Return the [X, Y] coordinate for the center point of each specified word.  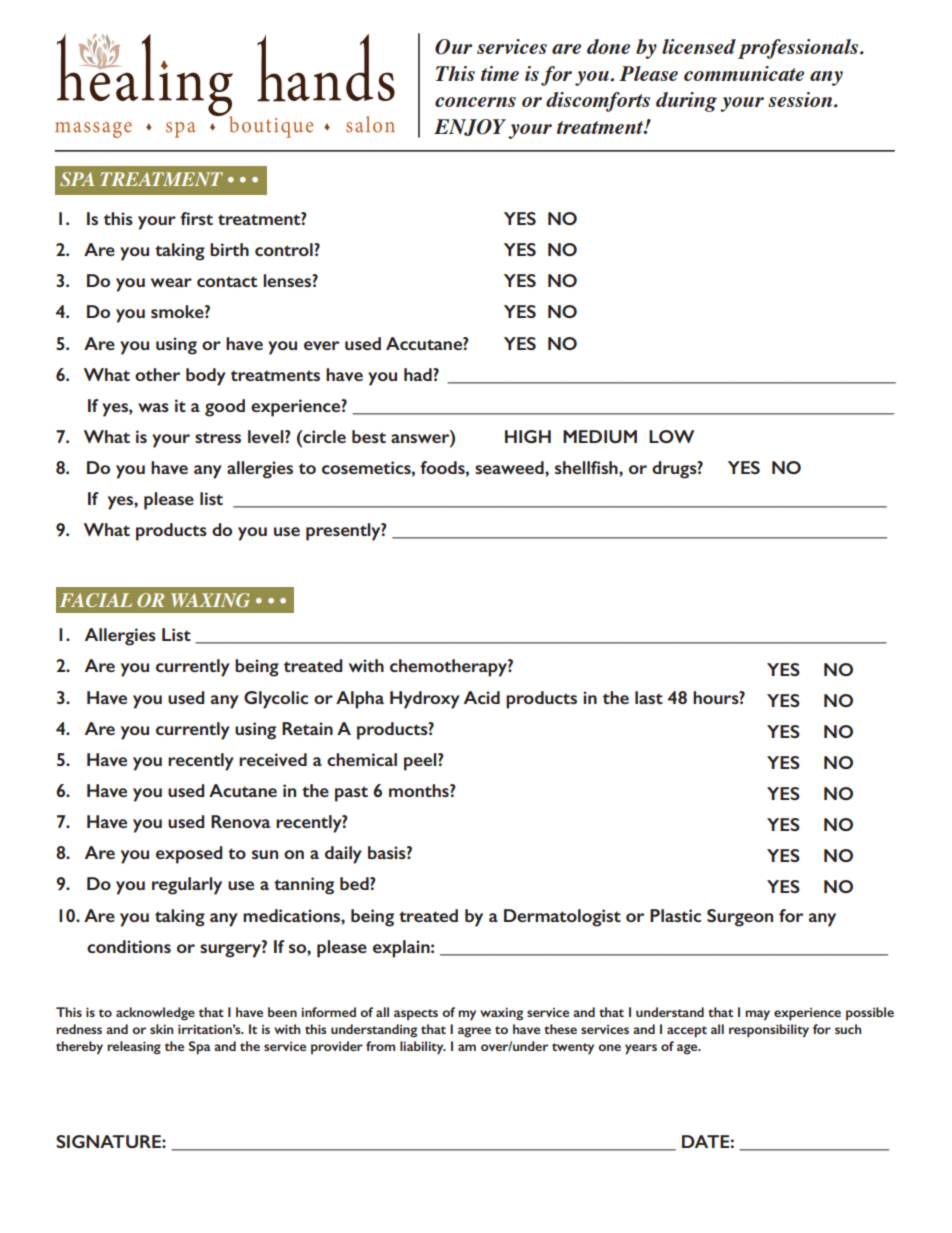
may [757, 1015]
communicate [744, 73]
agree [474, 1032]
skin [162, 1029]
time [500, 73]
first [196, 218]
